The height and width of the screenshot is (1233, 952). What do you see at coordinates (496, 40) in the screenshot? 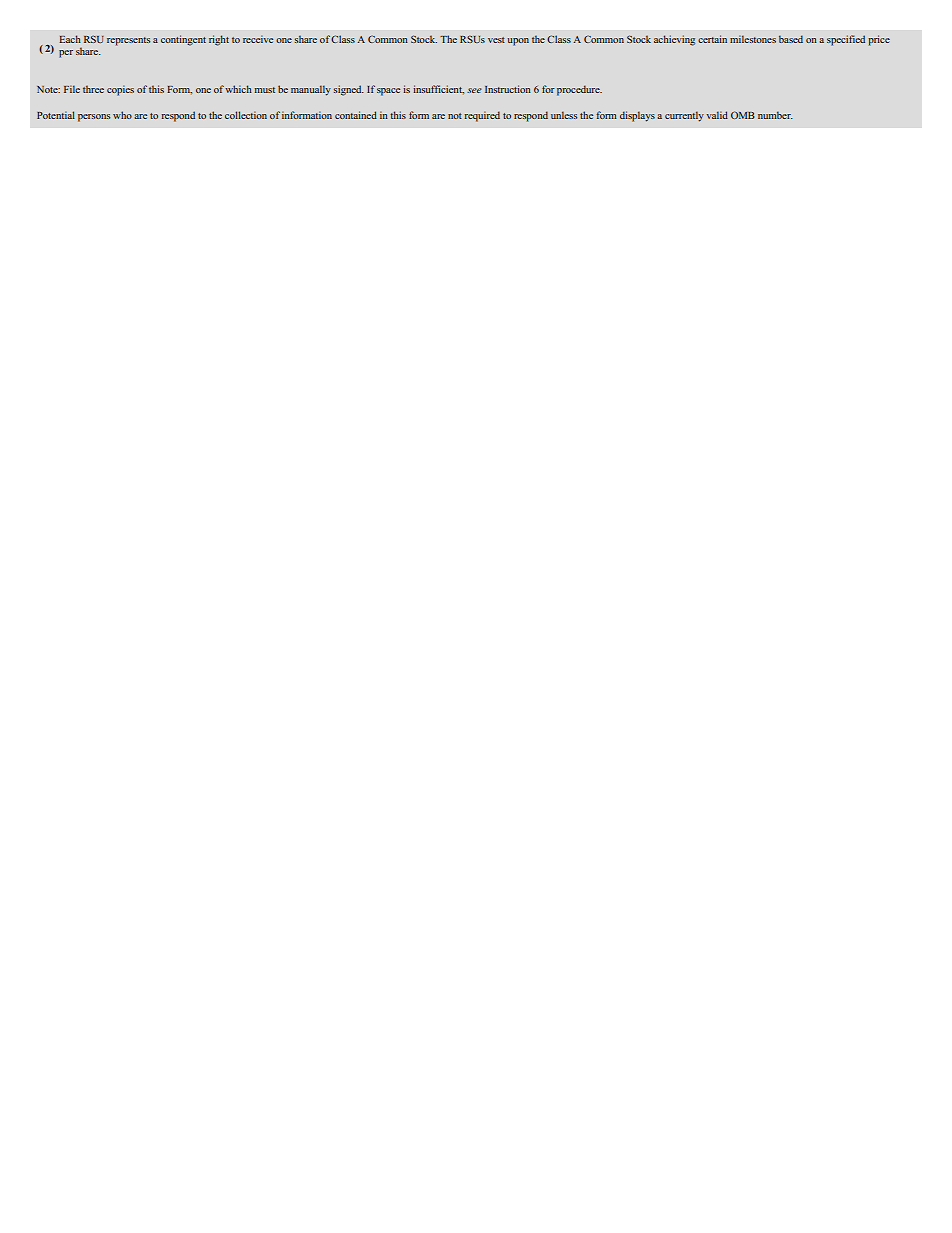
I see `vest` at bounding box center [496, 40].
